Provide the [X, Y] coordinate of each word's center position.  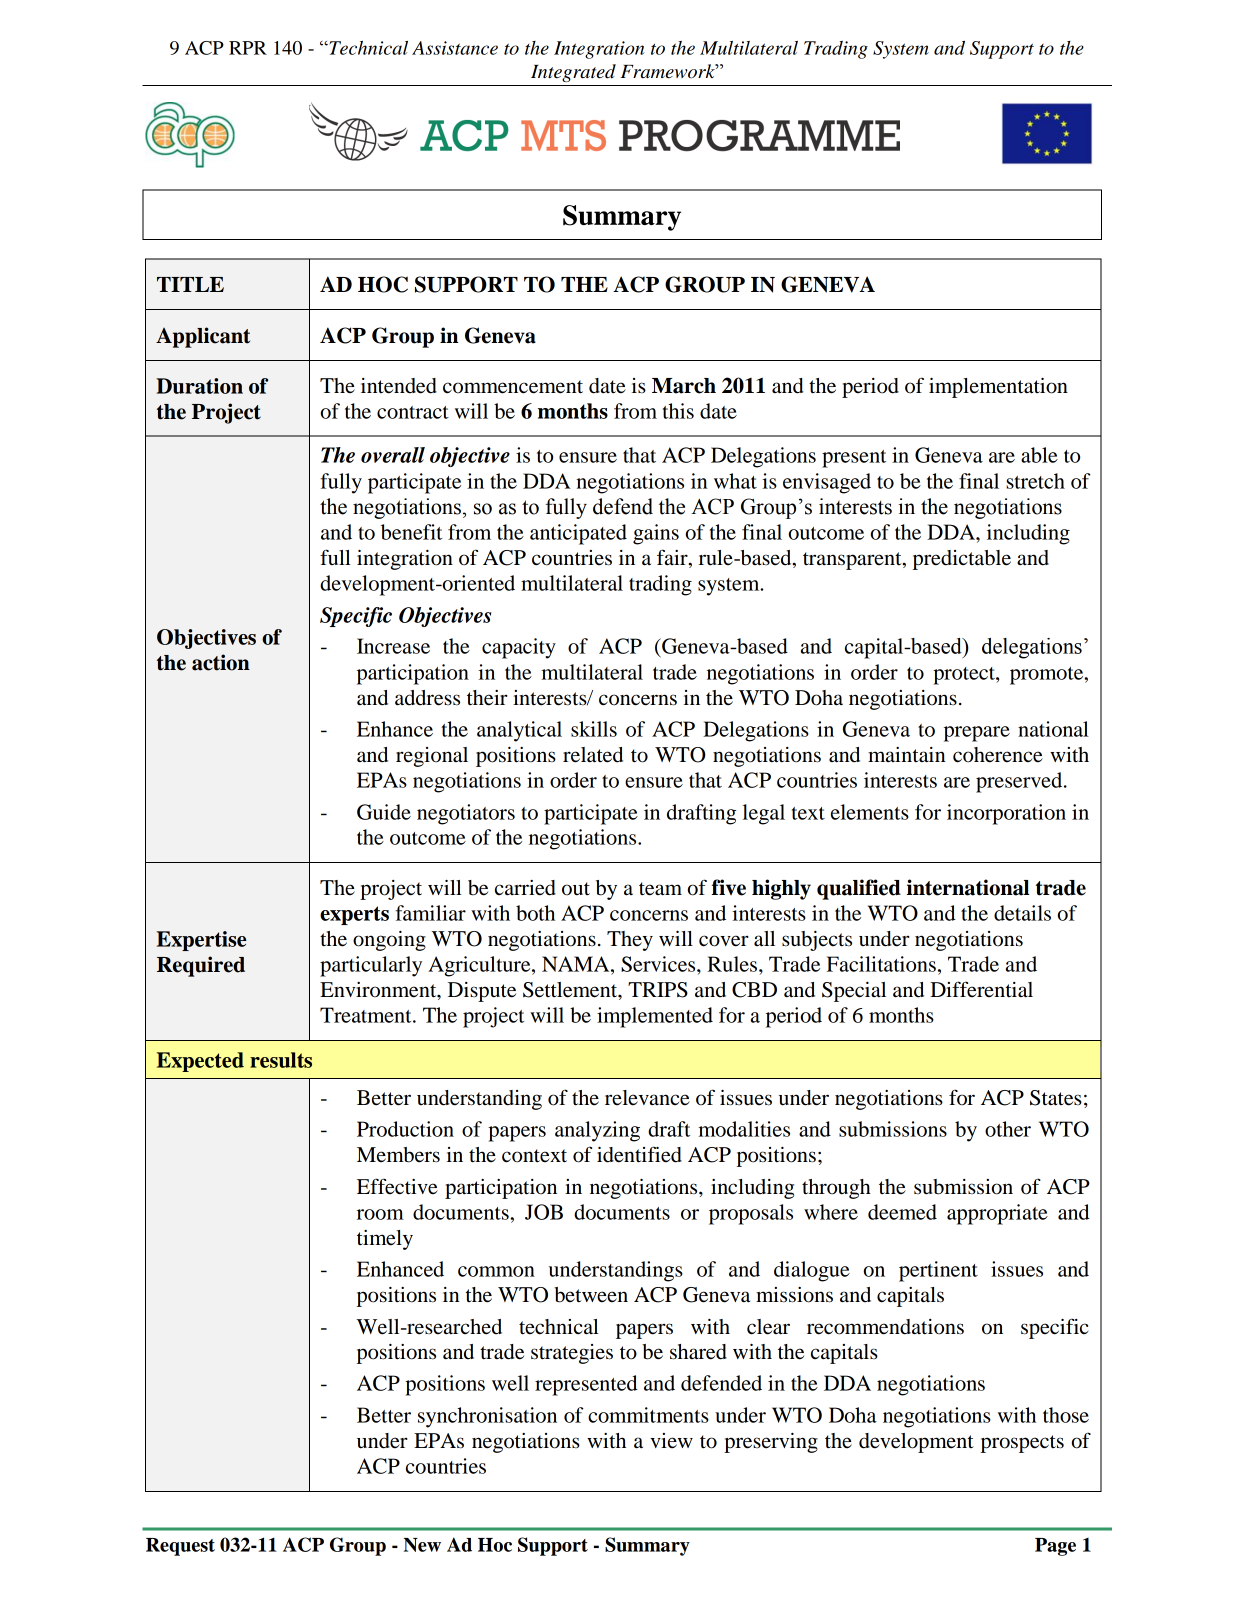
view [671, 1441]
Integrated [573, 73]
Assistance [455, 48]
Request [180, 1547]
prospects [1022, 1444]
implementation [998, 388]
